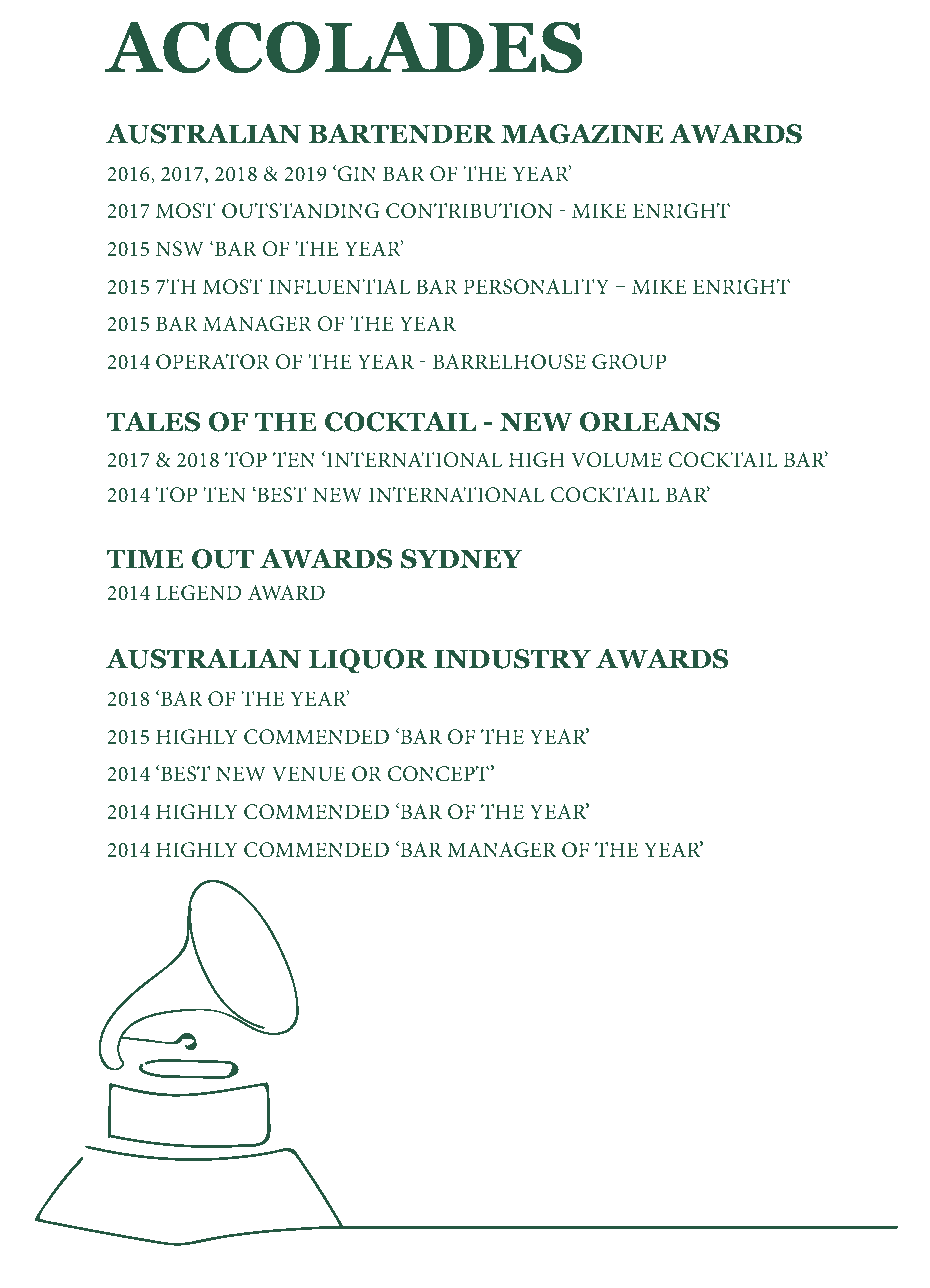  I want to click on NSW, so click(180, 249).
